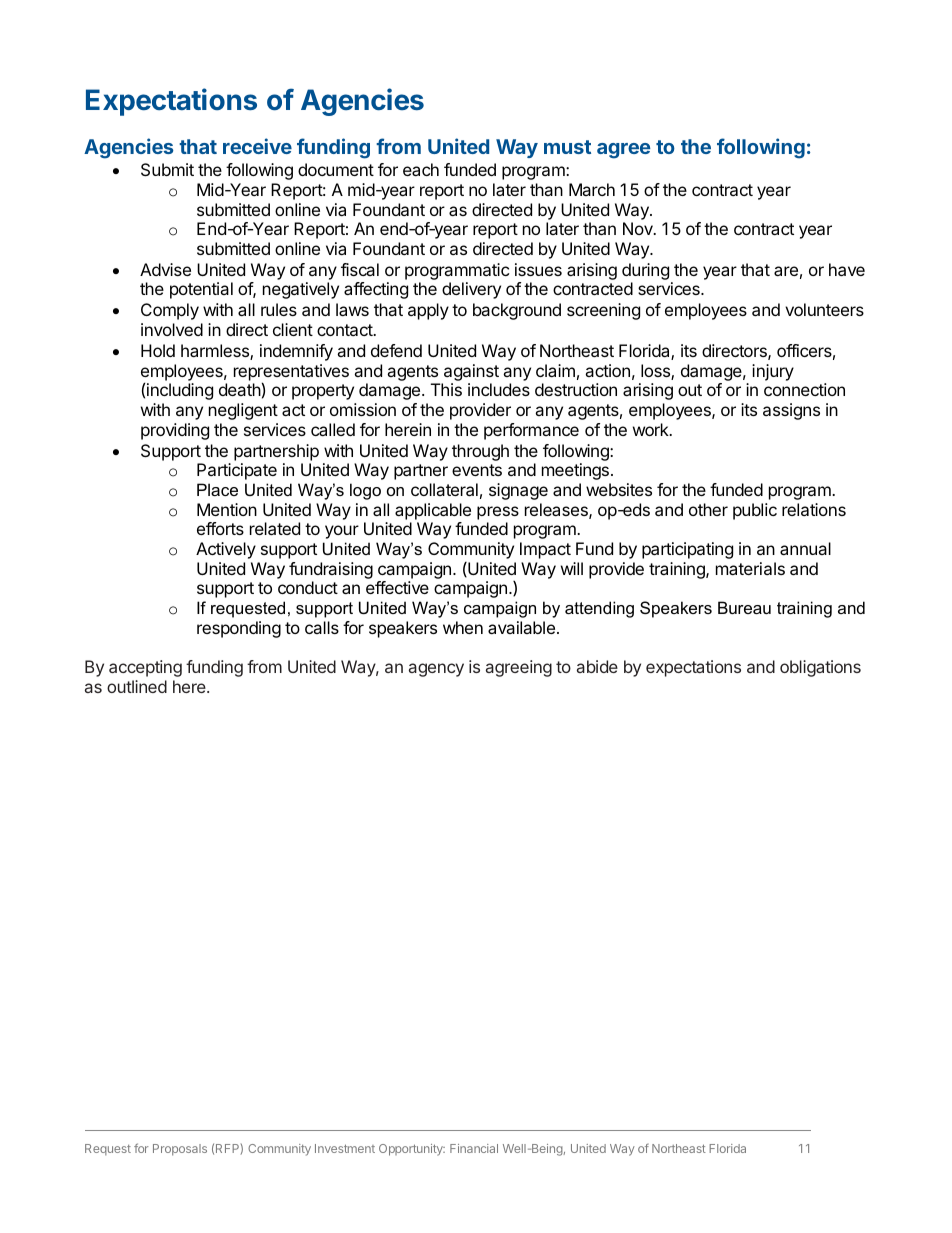 This screenshot has width=952, height=1233. Describe the element at coordinates (180, 1150) in the screenshot. I see `Proposals` at that location.
